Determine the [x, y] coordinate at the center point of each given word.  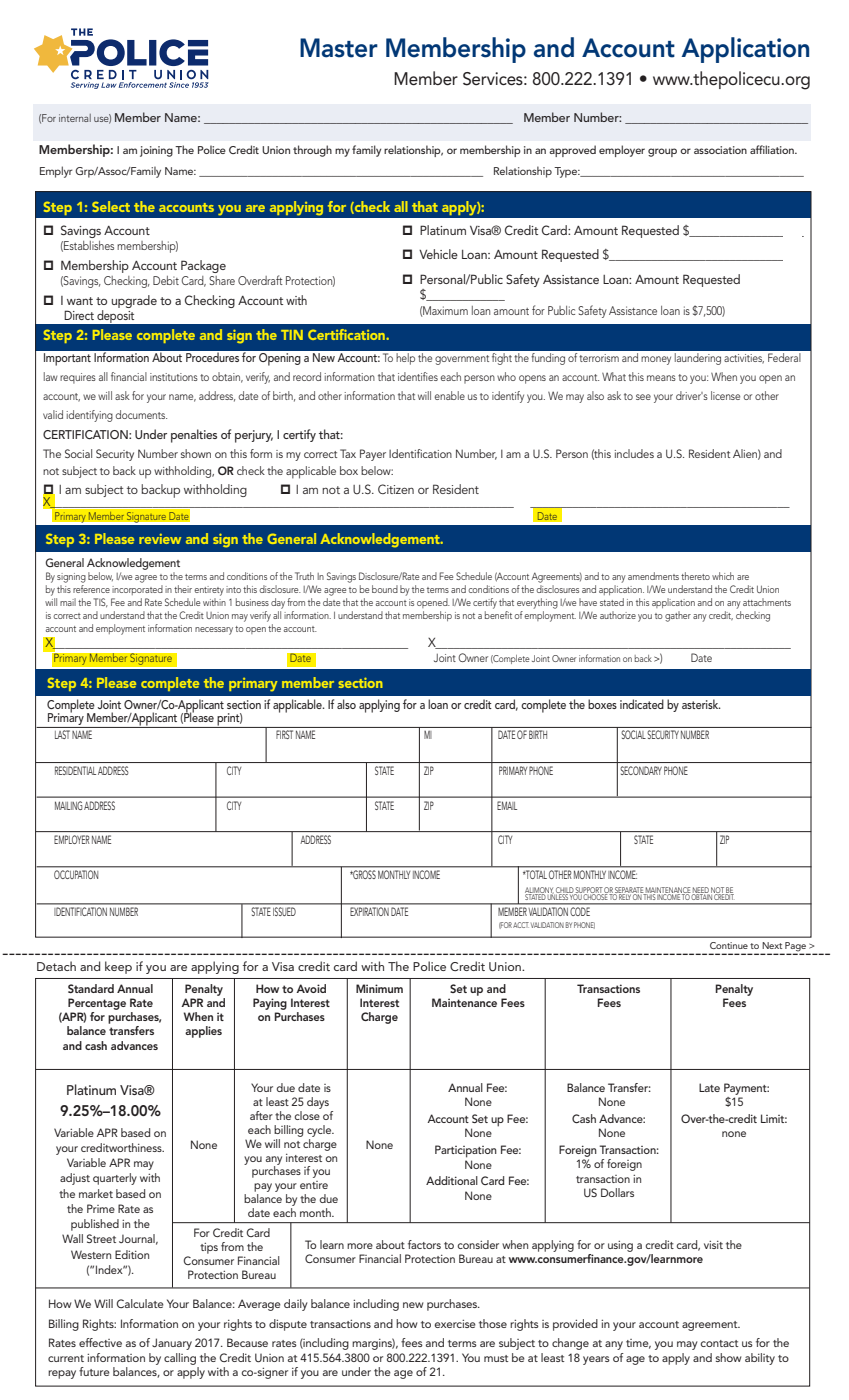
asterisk [701, 704]
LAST [62, 734]
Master [339, 48]
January [172, 1344]
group [662, 152]
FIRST [284, 734]
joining [156, 151]
